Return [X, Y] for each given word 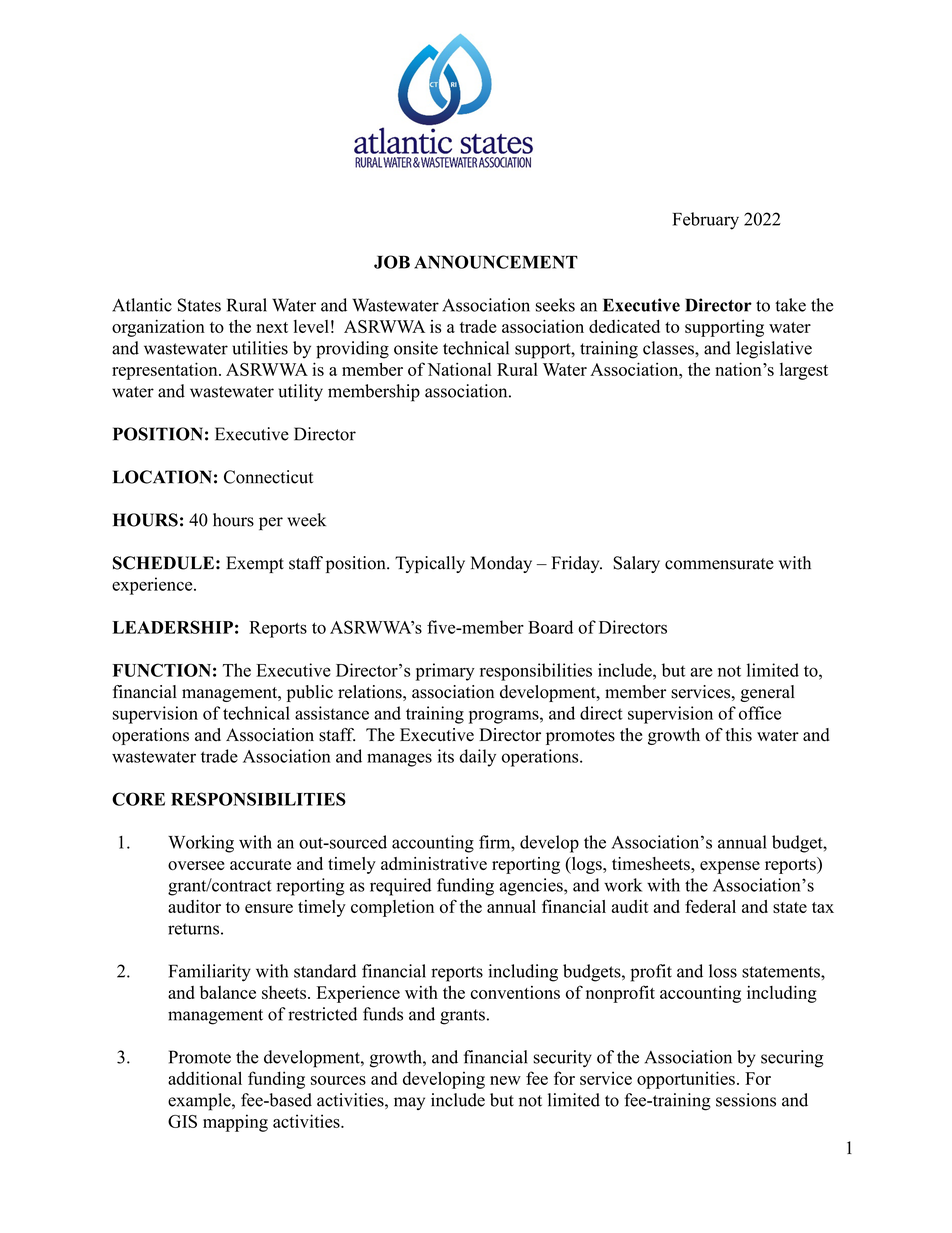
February [706, 221]
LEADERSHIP [172, 627]
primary [445, 672]
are [701, 672]
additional [205, 1078]
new [505, 1080]
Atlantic [142, 305]
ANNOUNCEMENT [496, 262]
